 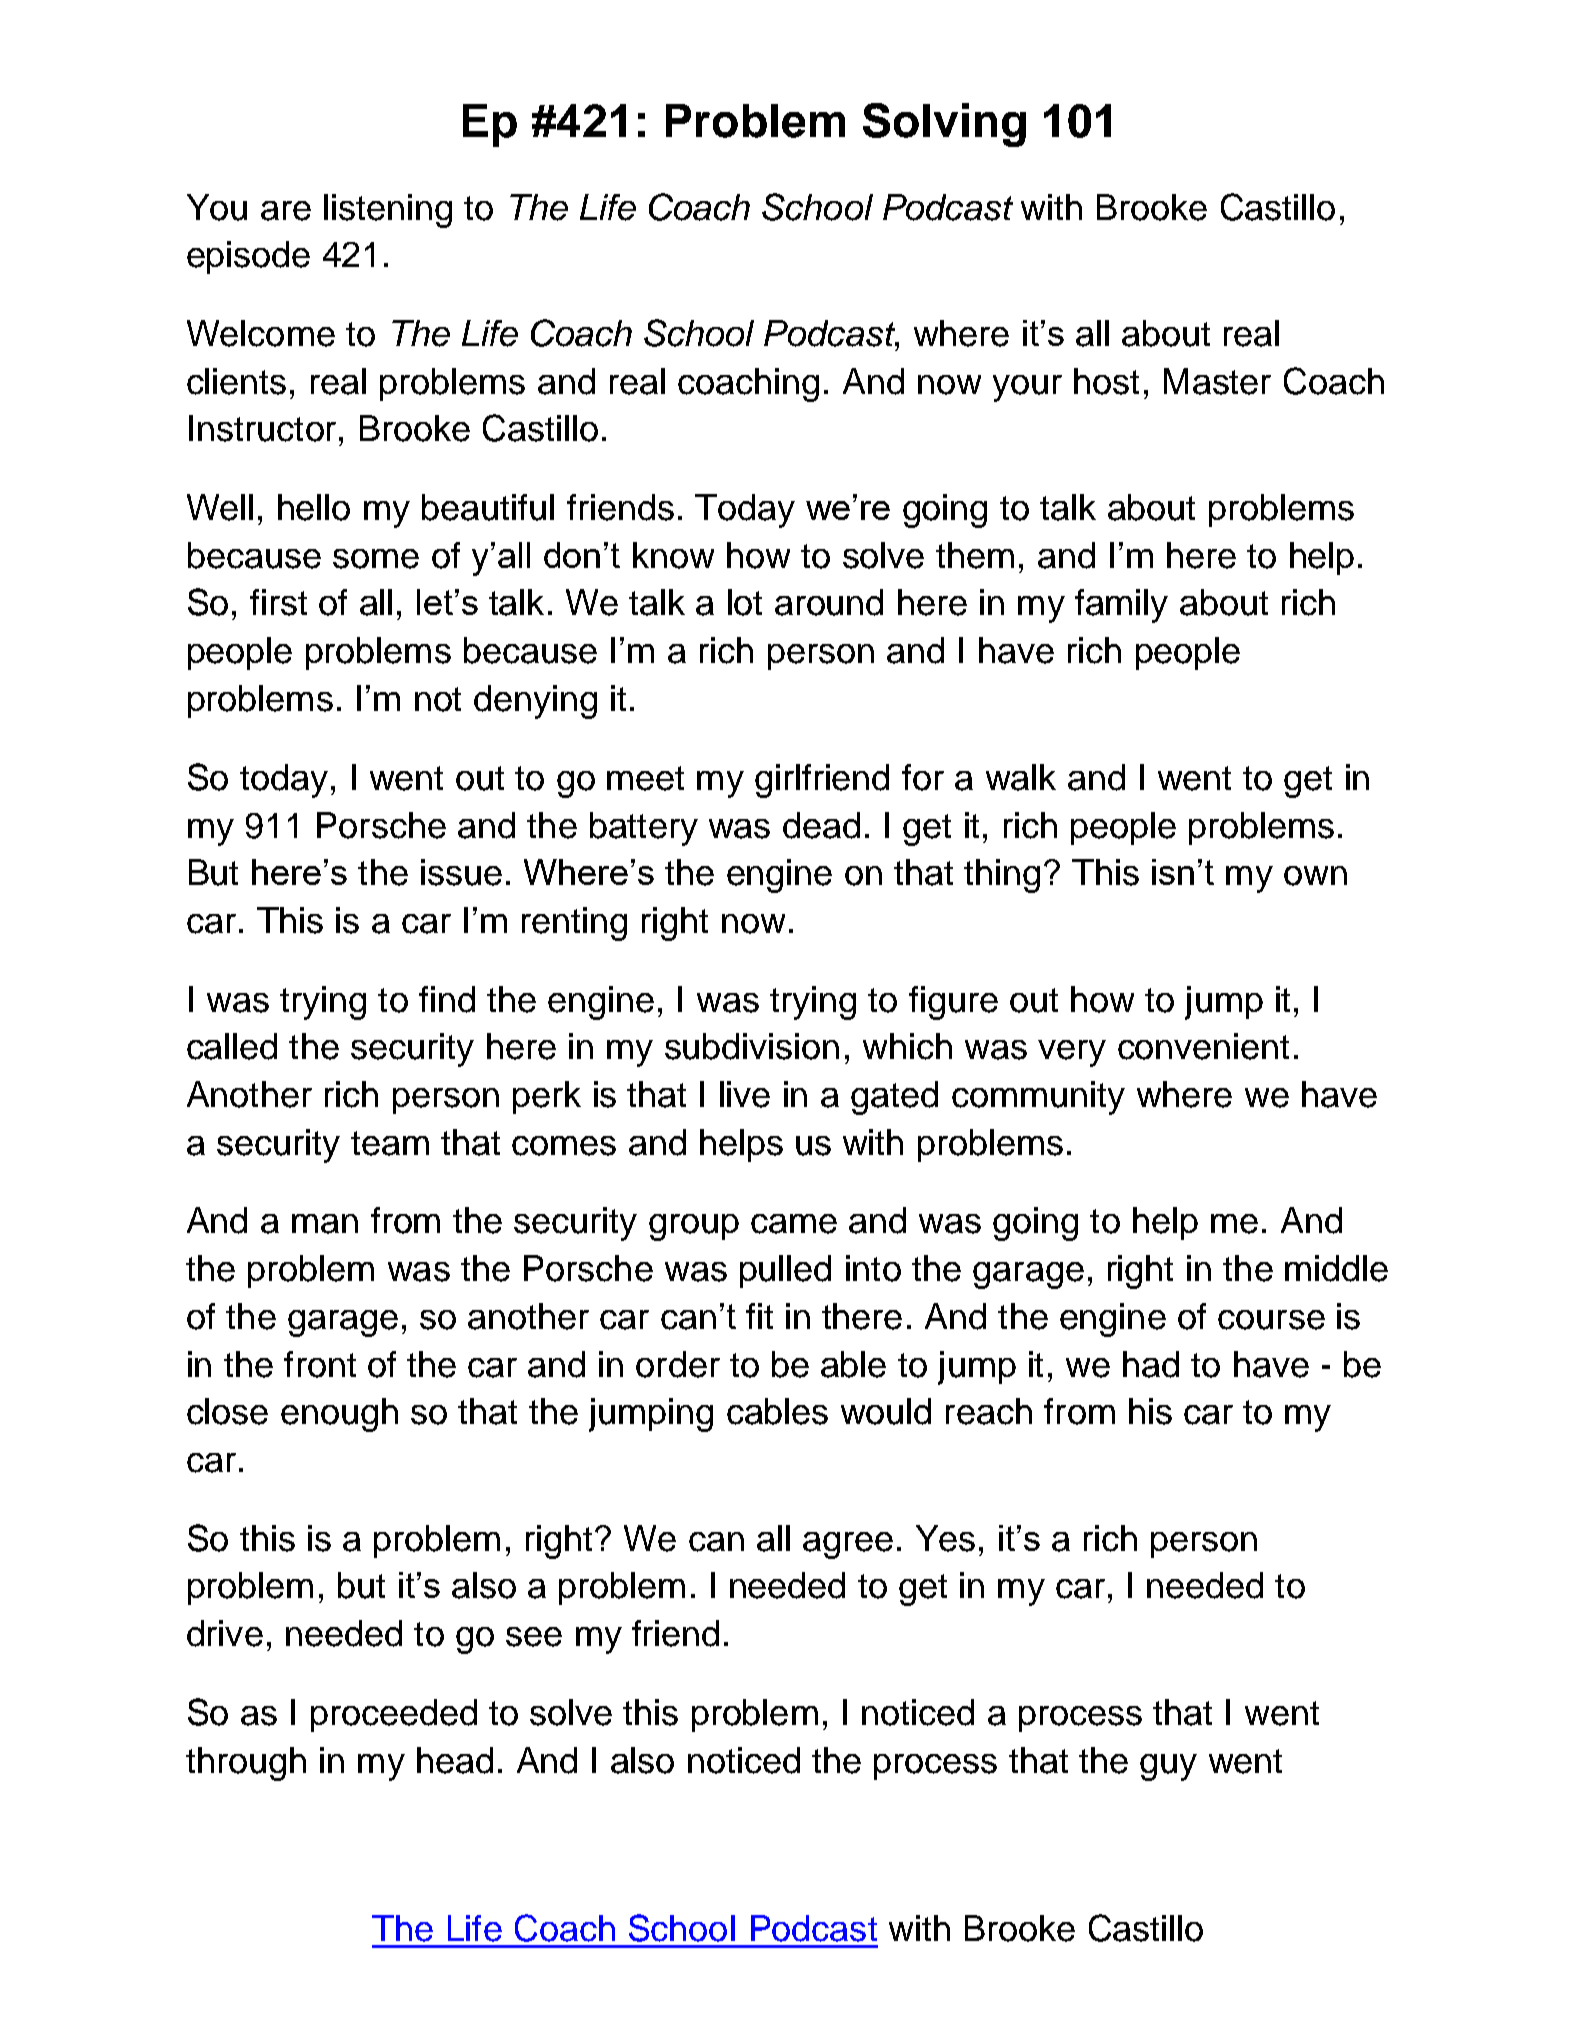 What do you see at coordinates (394, 1715) in the image?
I see `proceeded` at bounding box center [394, 1715].
